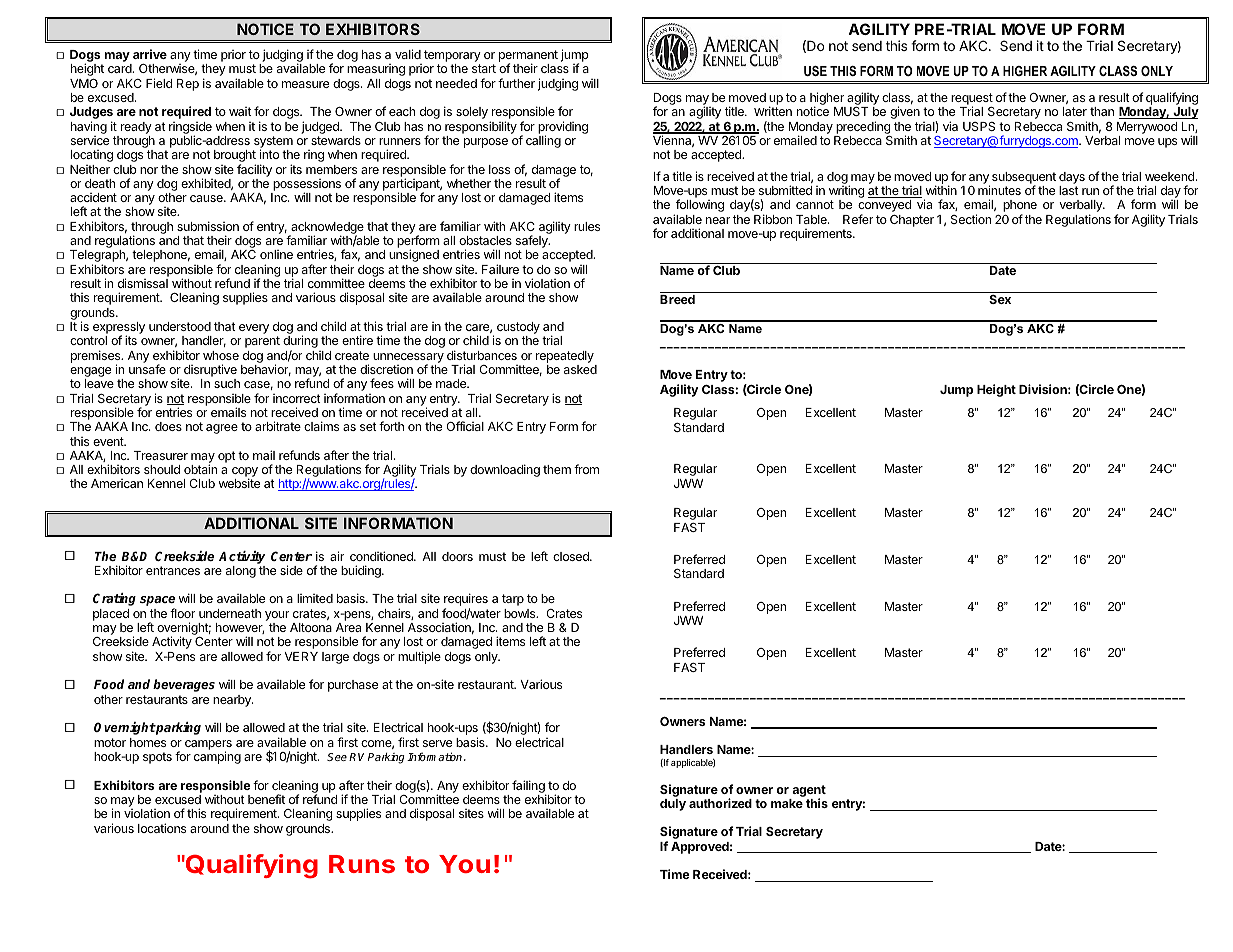 The width and height of the screenshot is (1233, 952). What do you see at coordinates (1000, 299) in the screenshot?
I see `Sex` at bounding box center [1000, 299].
